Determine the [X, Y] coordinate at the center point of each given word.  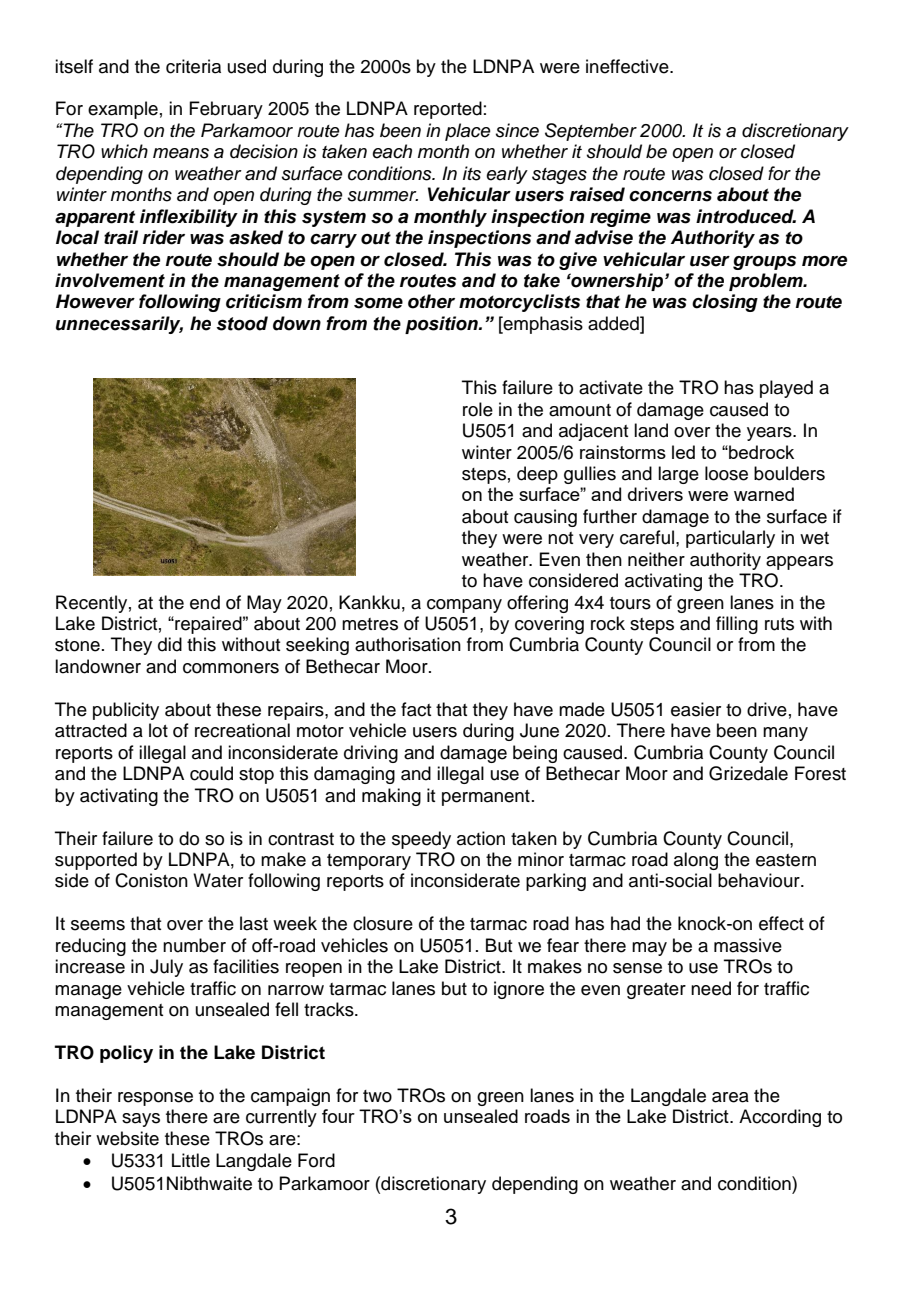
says [141, 1120]
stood [242, 323]
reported [448, 110]
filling [737, 625]
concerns [670, 196]
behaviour [760, 880]
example [123, 110]
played [786, 389]
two [377, 1096]
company [464, 606]
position [442, 325]
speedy [421, 840]
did [170, 644]
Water [218, 880]
